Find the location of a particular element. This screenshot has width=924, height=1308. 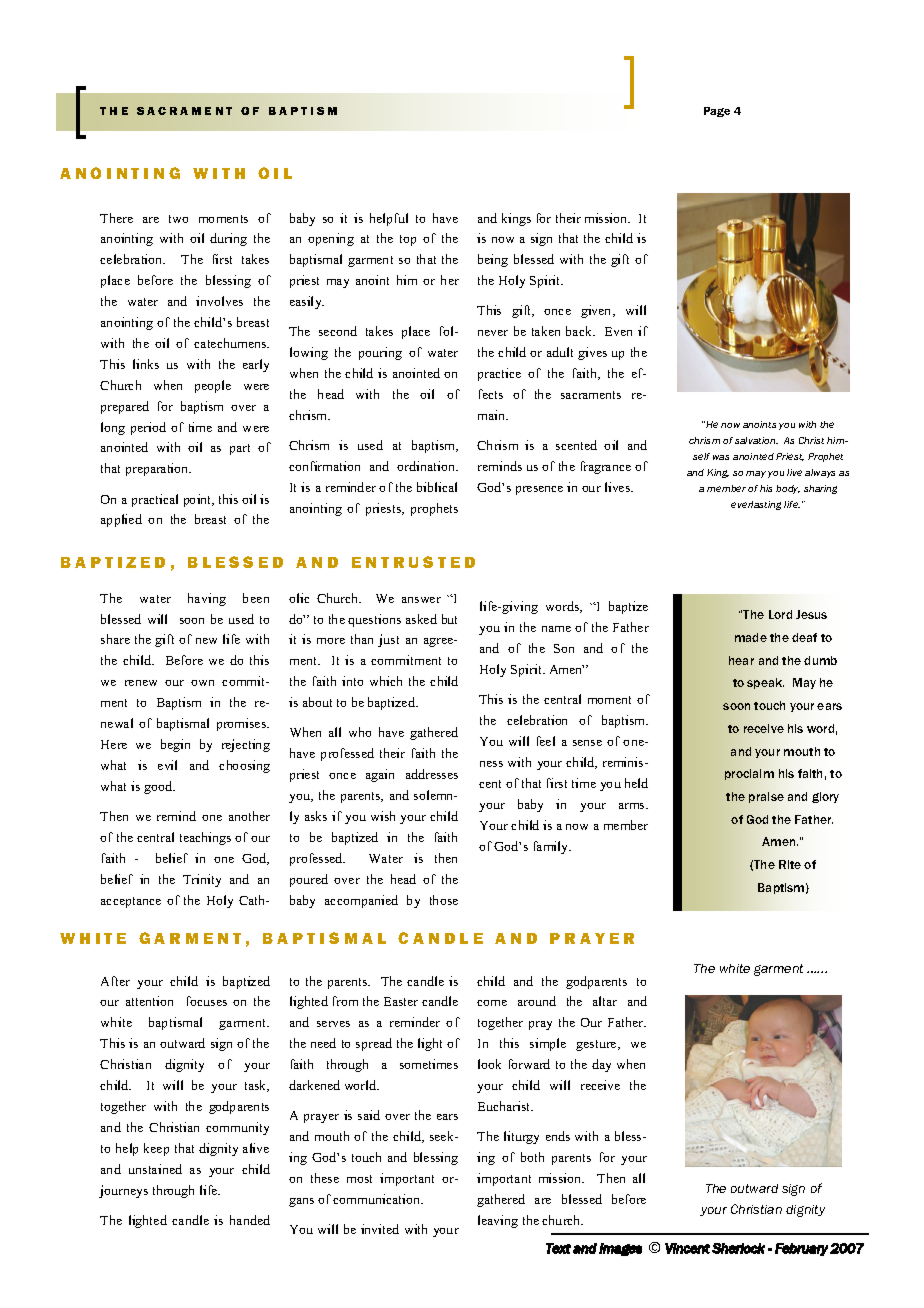

but is located at coordinates (449, 619).
